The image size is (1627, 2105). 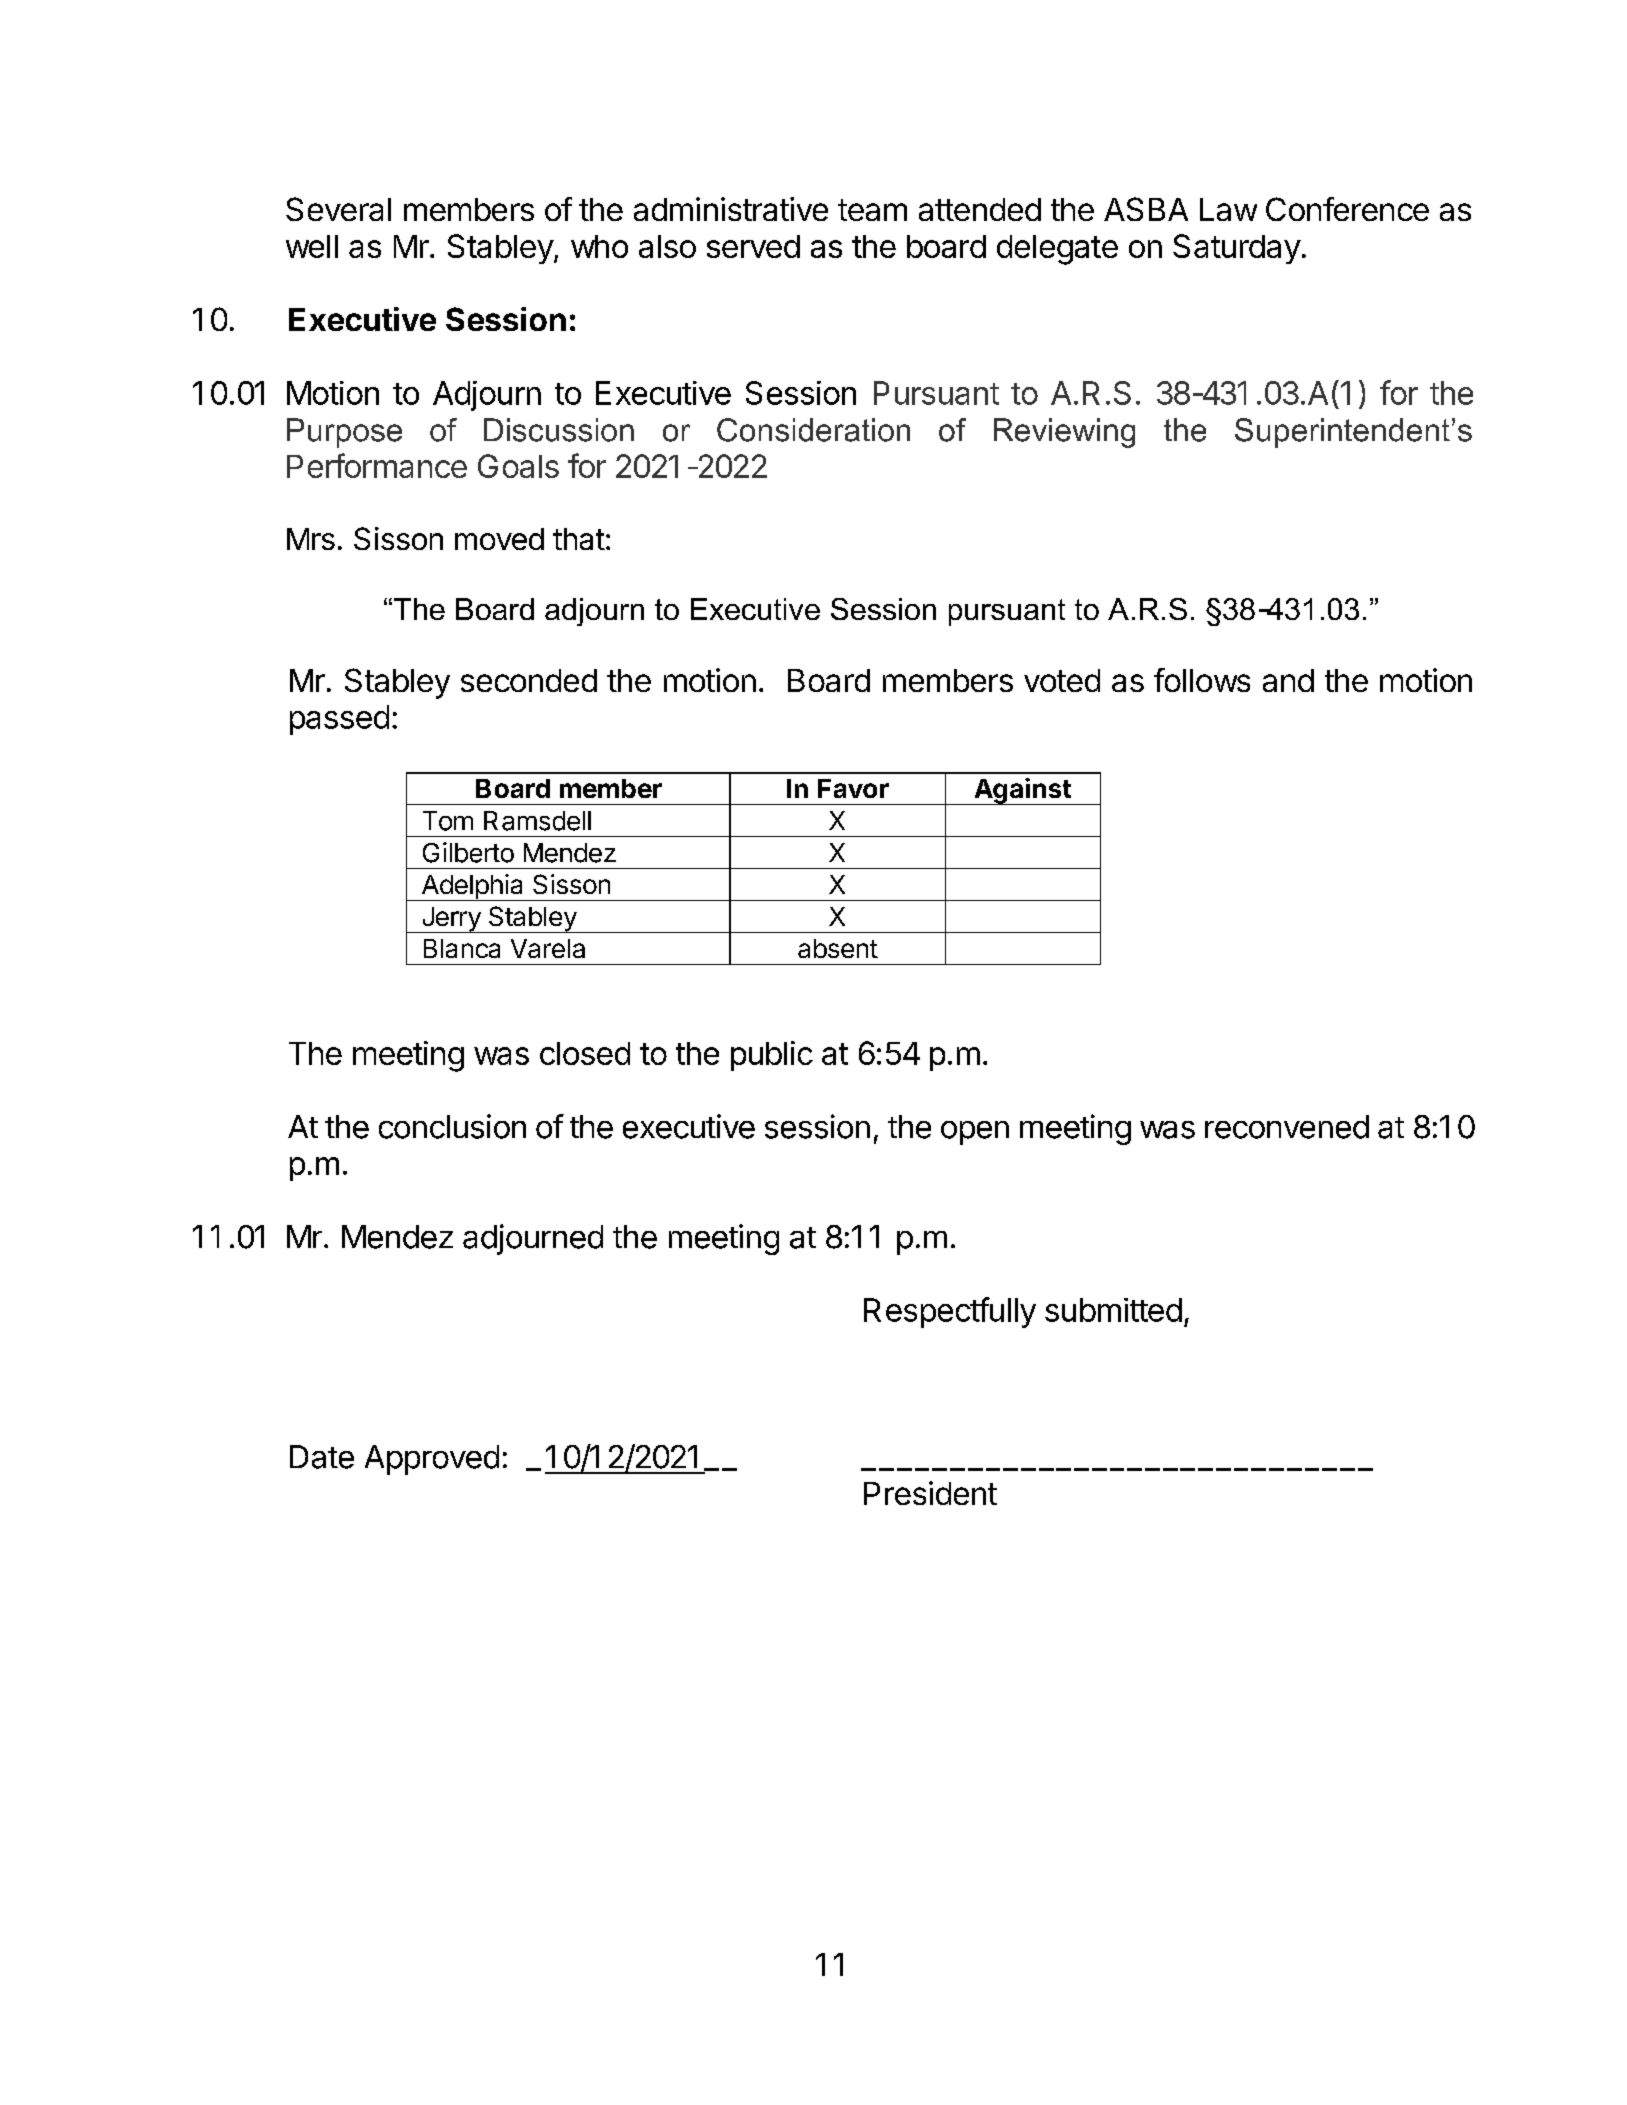 I want to click on submitted, so click(x=1113, y=1310).
